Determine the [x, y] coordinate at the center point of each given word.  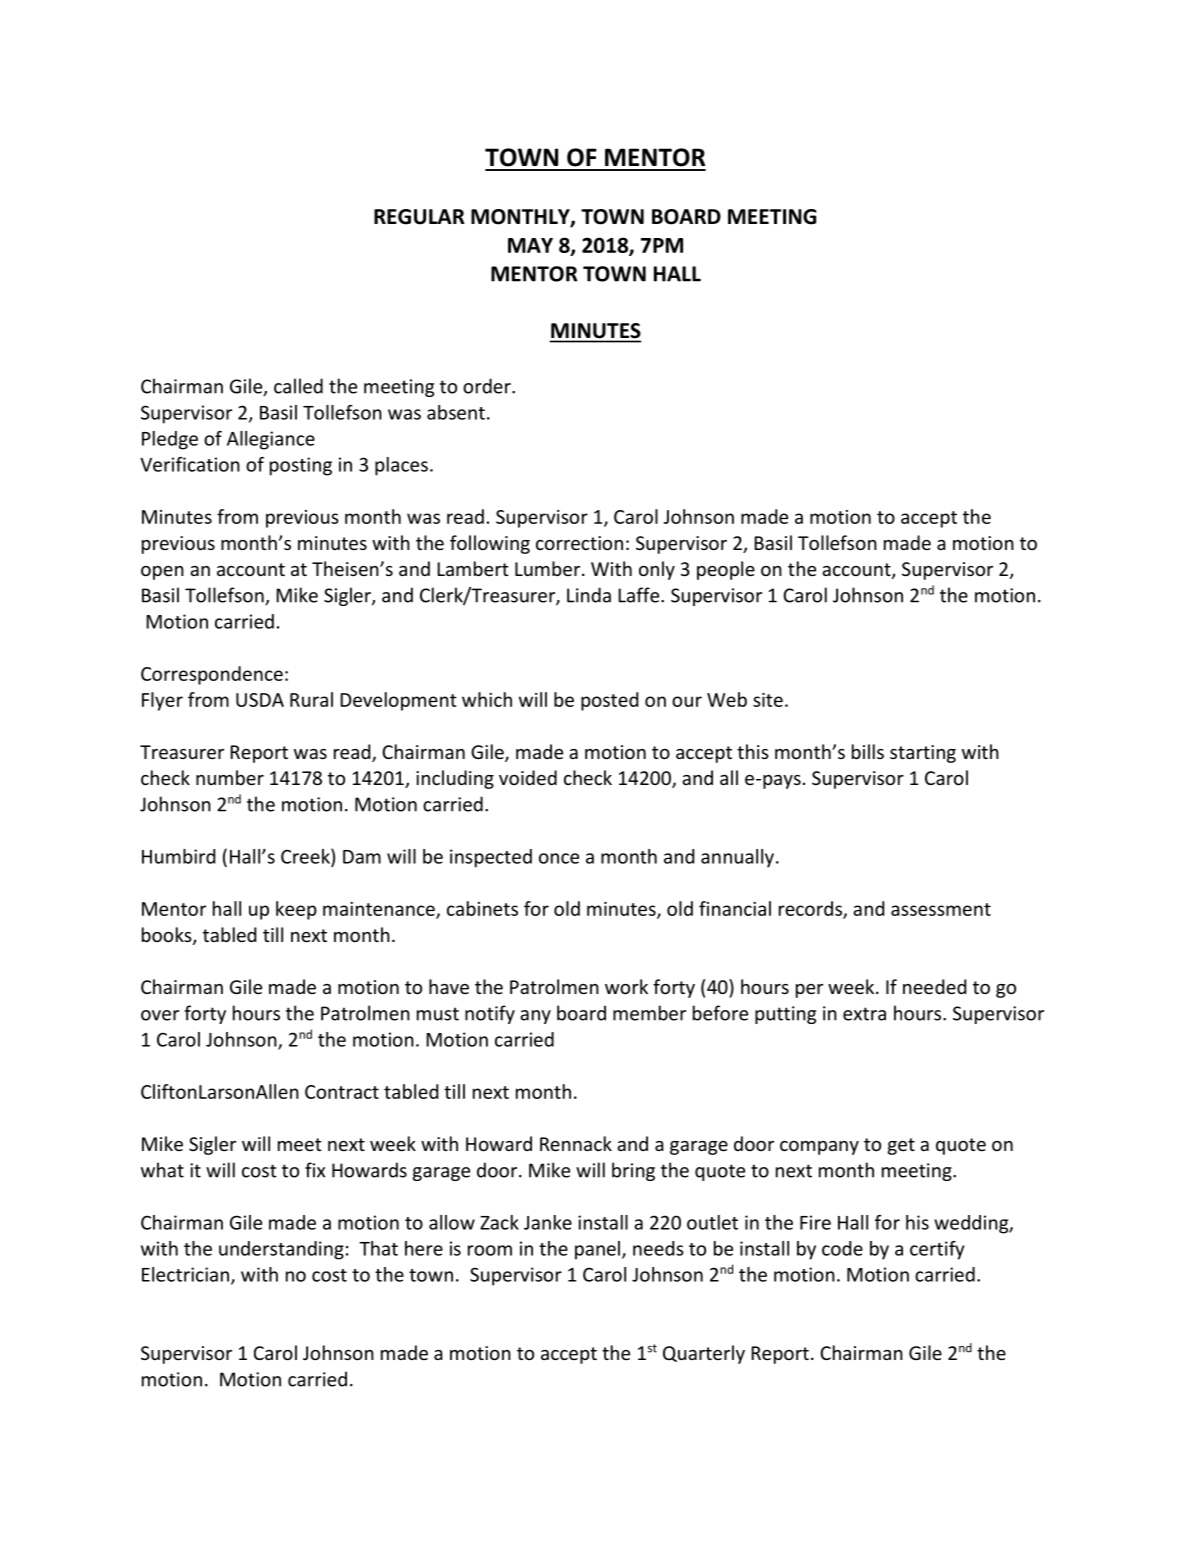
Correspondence [212, 675]
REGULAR [419, 217]
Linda [589, 595]
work [626, 986]
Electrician [187, 1275]
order [488, 386]
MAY [530, 245]
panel [597, 1250]
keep [296, 910]
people [726, 570]
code [842, 1248]
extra [864, 1014]
